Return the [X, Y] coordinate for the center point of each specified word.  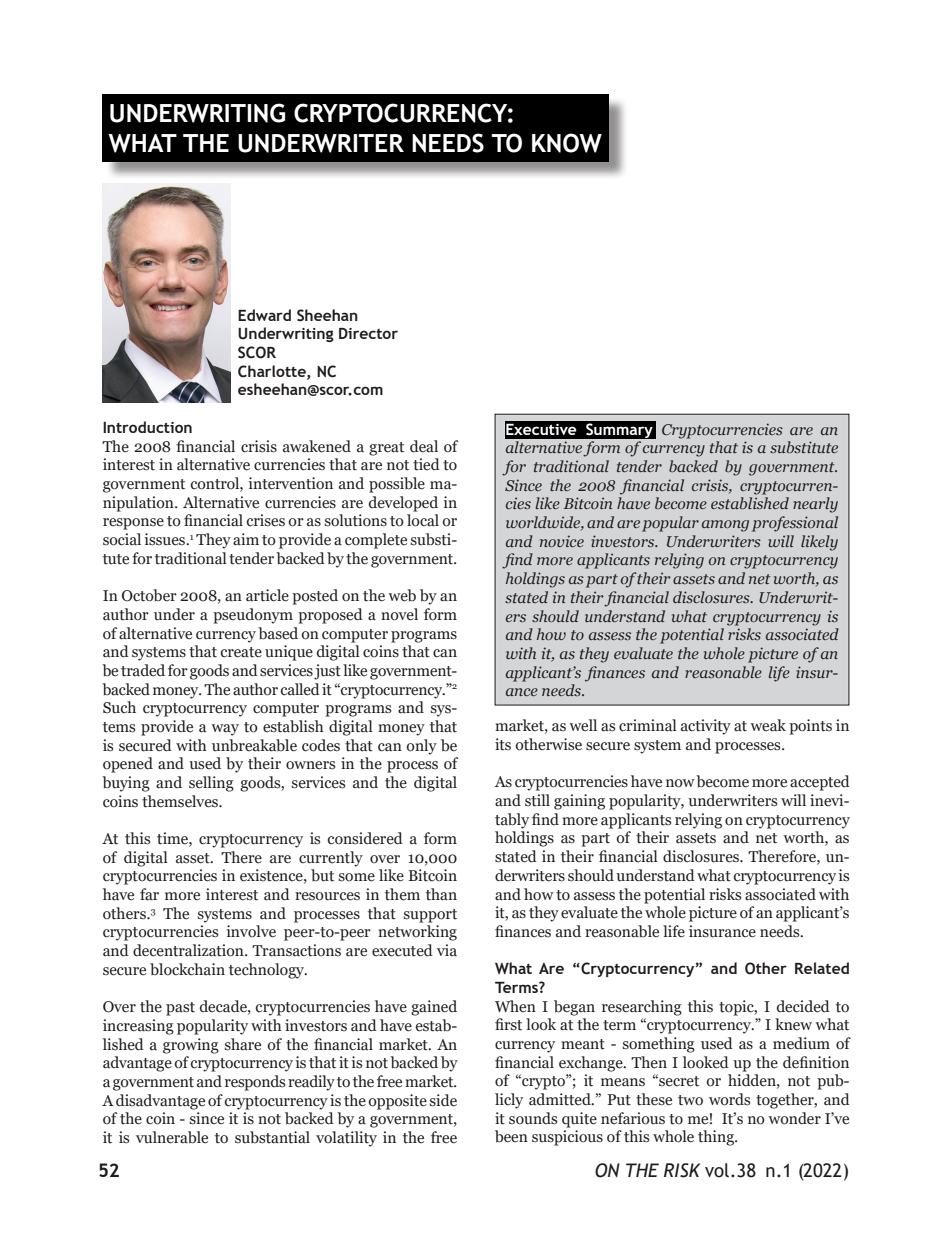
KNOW [567, 143]
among [725, 526]
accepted [820, 783]
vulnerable [172, 1137]
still [537, 800]
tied [426, 464]
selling [211, 784]
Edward [264, 315]
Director [368, 333]
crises [265, 520]
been [511, 1136]
